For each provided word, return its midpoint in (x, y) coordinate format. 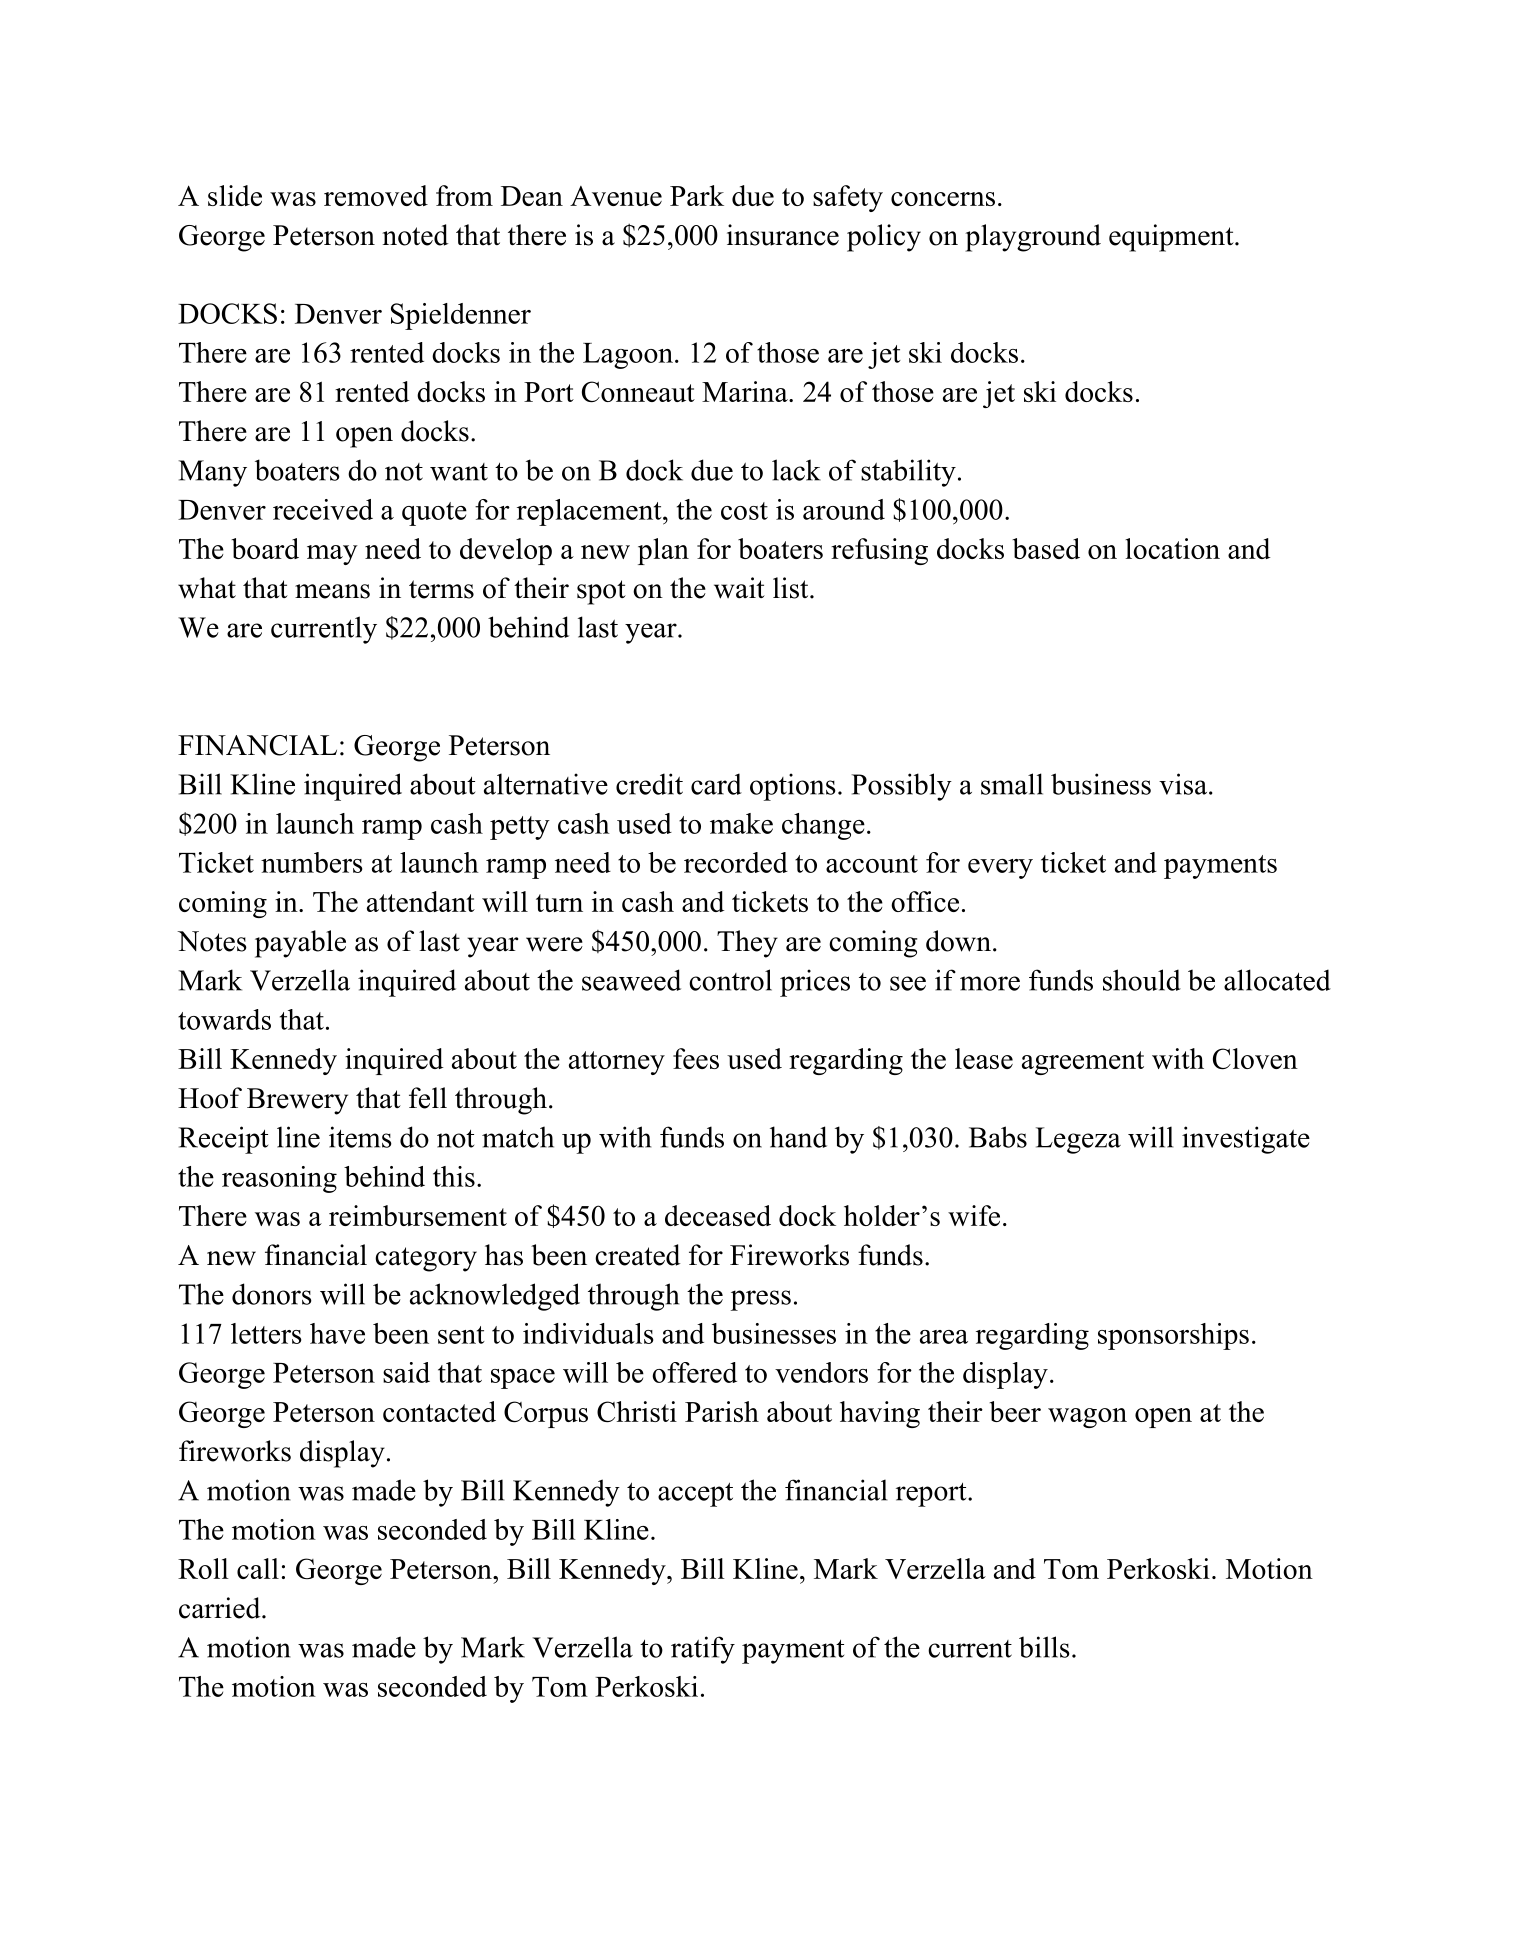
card (716, 784)
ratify (703, 1650)
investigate (1246, 1140)
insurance (783, 235)
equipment (1171, 238)
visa (1183, 784)
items (360, 1137)
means (332, 591)
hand (798, 1137)
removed (376, 195)
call (258, 1568)
